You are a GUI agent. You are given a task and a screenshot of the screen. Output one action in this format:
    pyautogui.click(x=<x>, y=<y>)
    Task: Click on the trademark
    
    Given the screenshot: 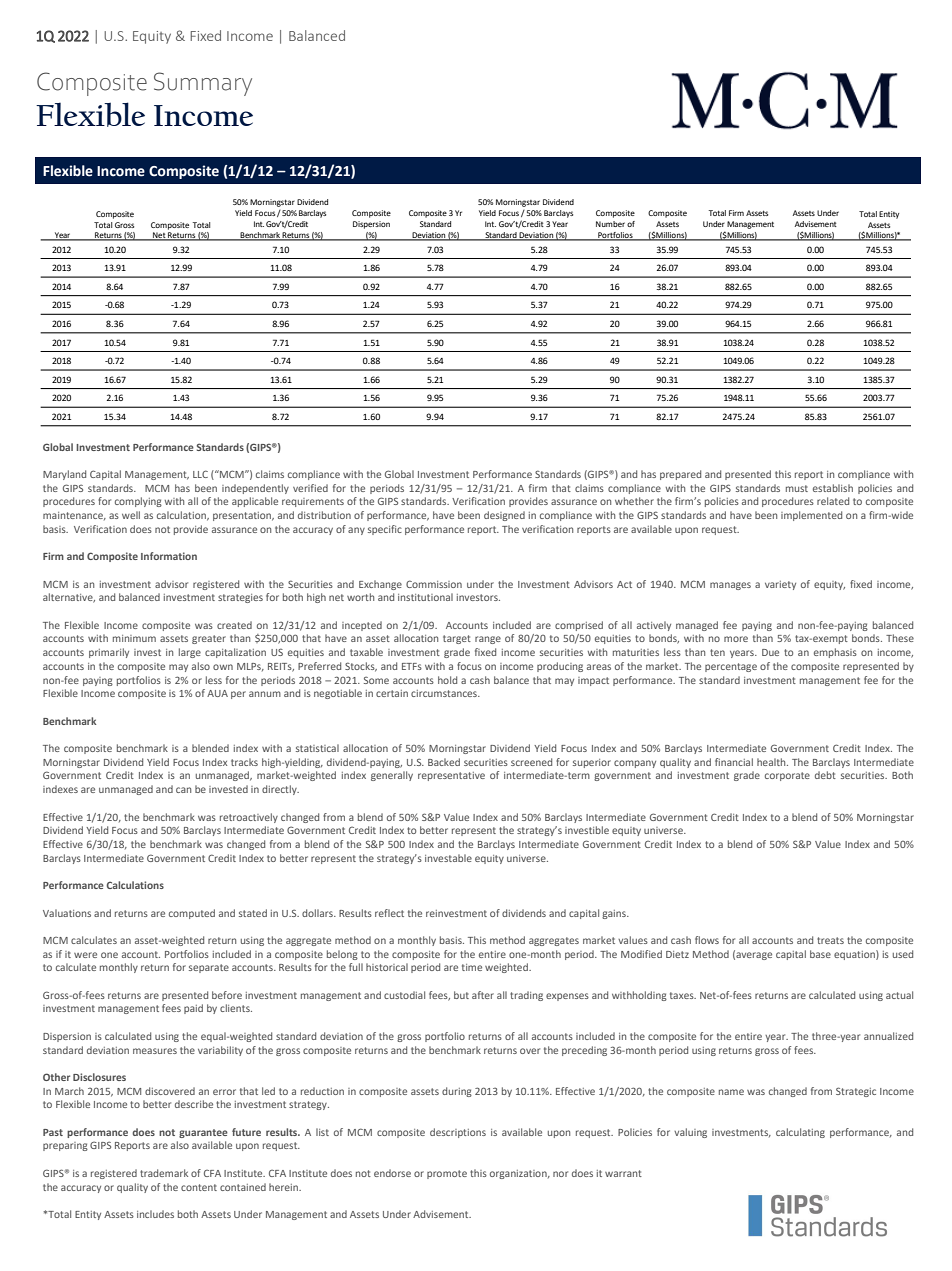 What is the action you would take?
    pyautogui.click(x=164, y=1173)
